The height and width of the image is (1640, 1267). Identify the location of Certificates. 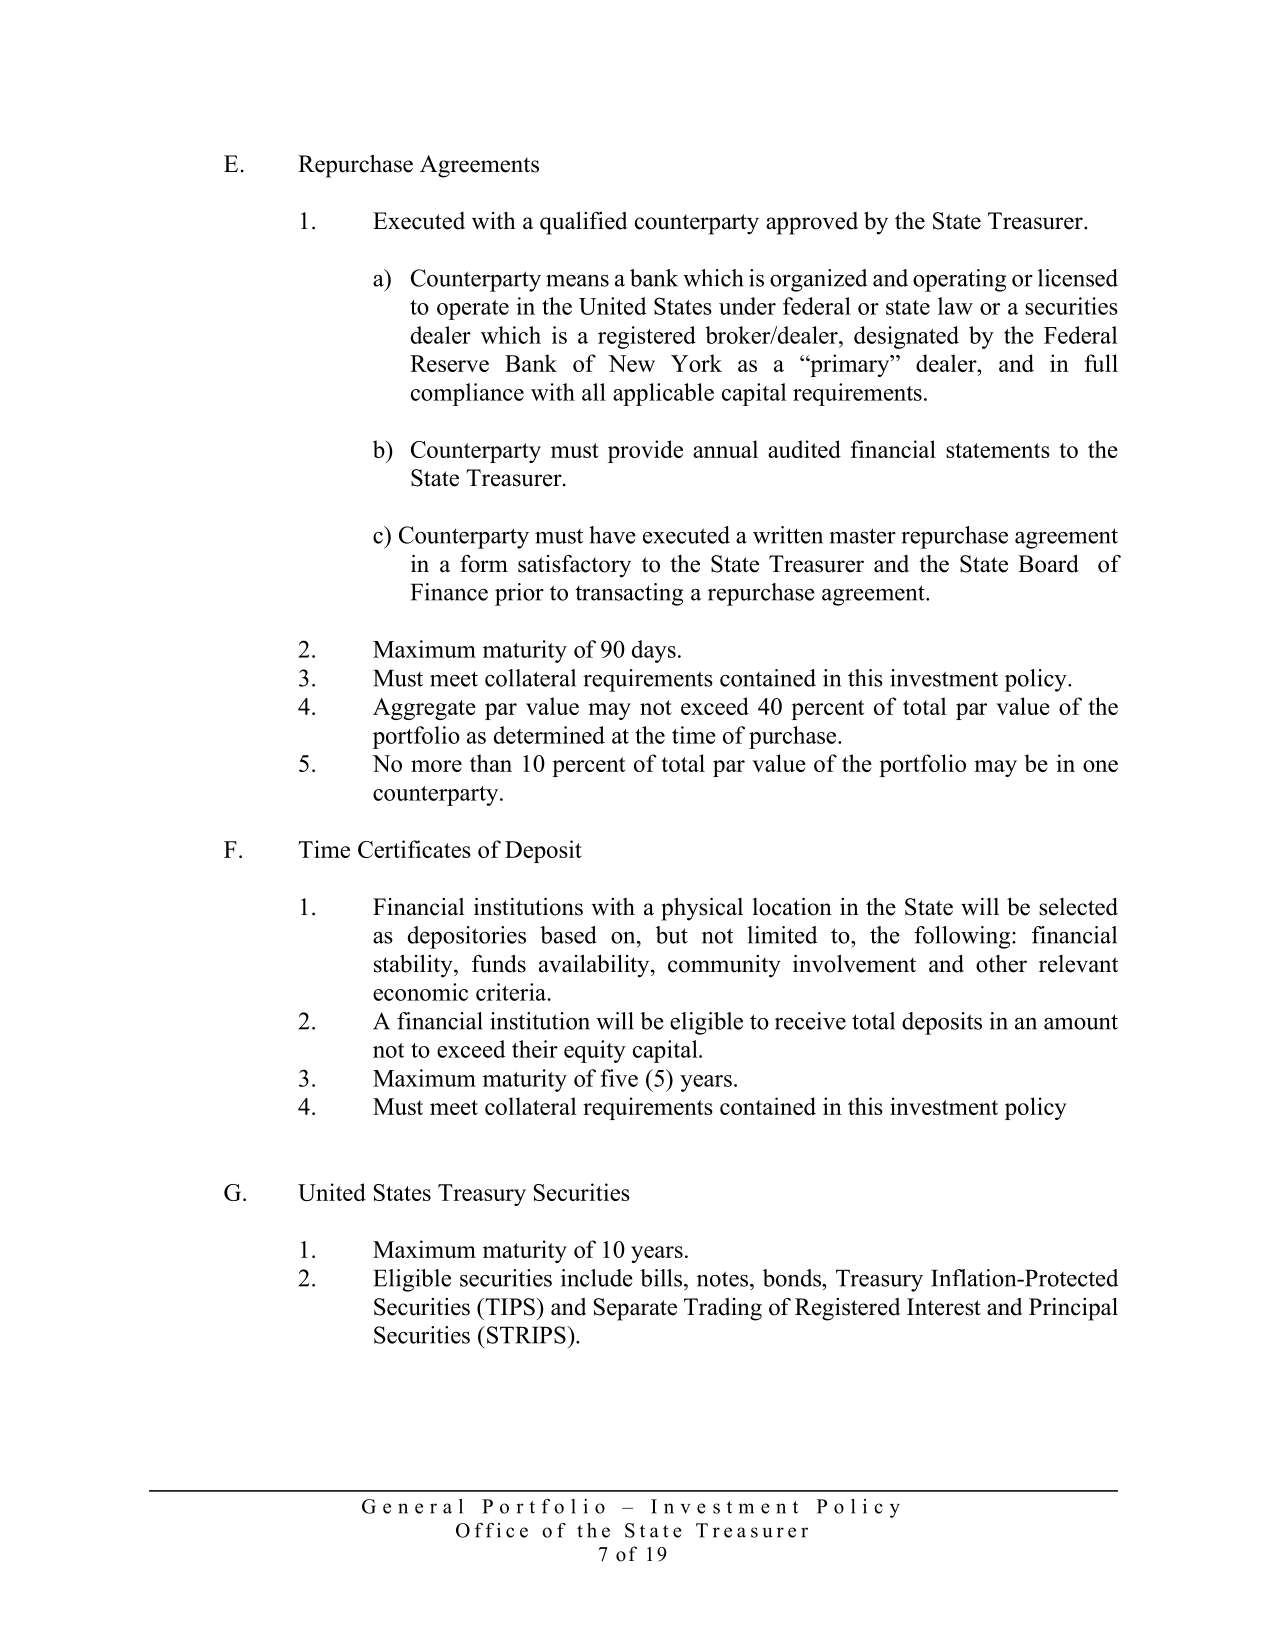
(414, 849).
